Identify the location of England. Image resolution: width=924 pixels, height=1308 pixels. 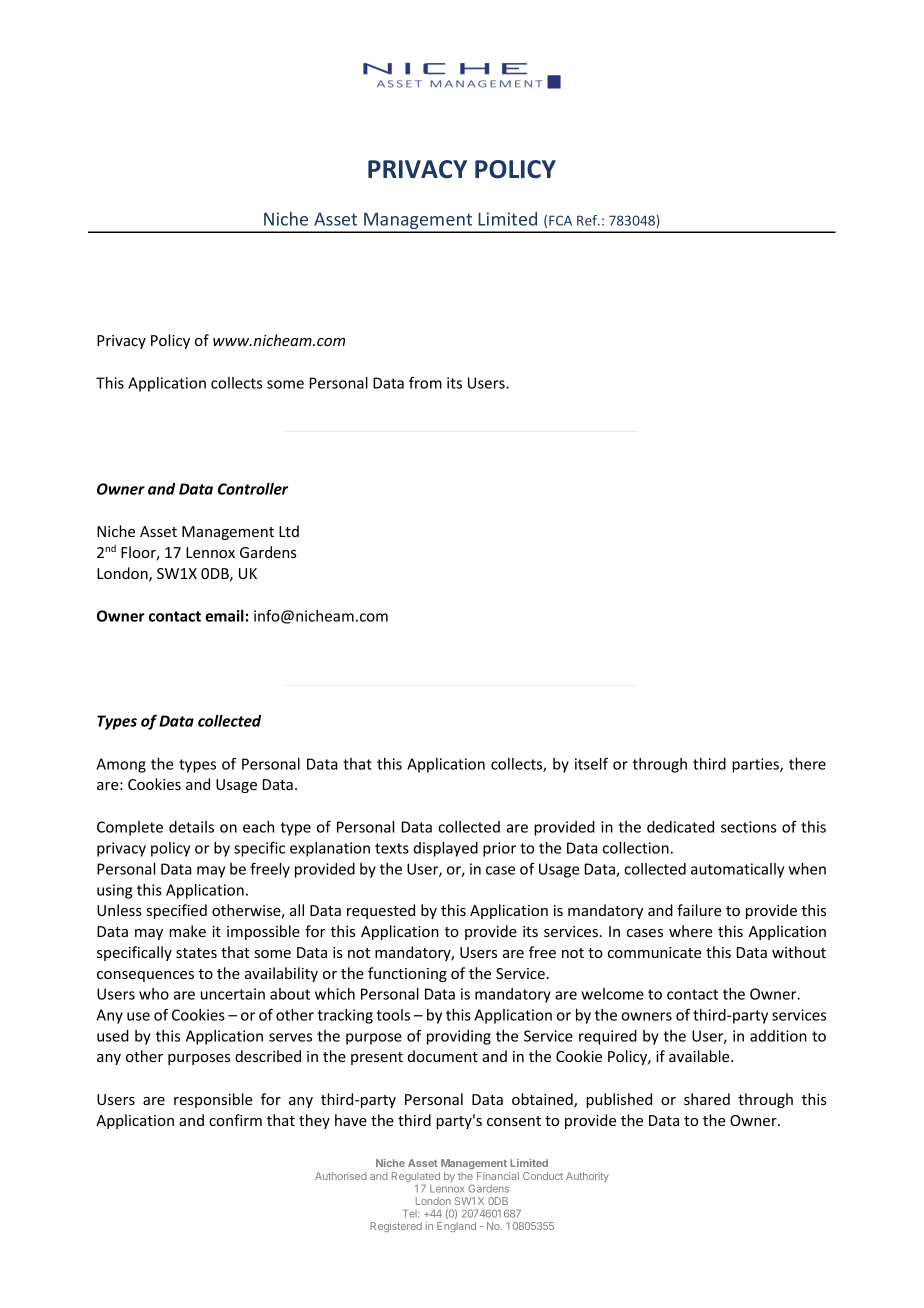
(456, 1227).
